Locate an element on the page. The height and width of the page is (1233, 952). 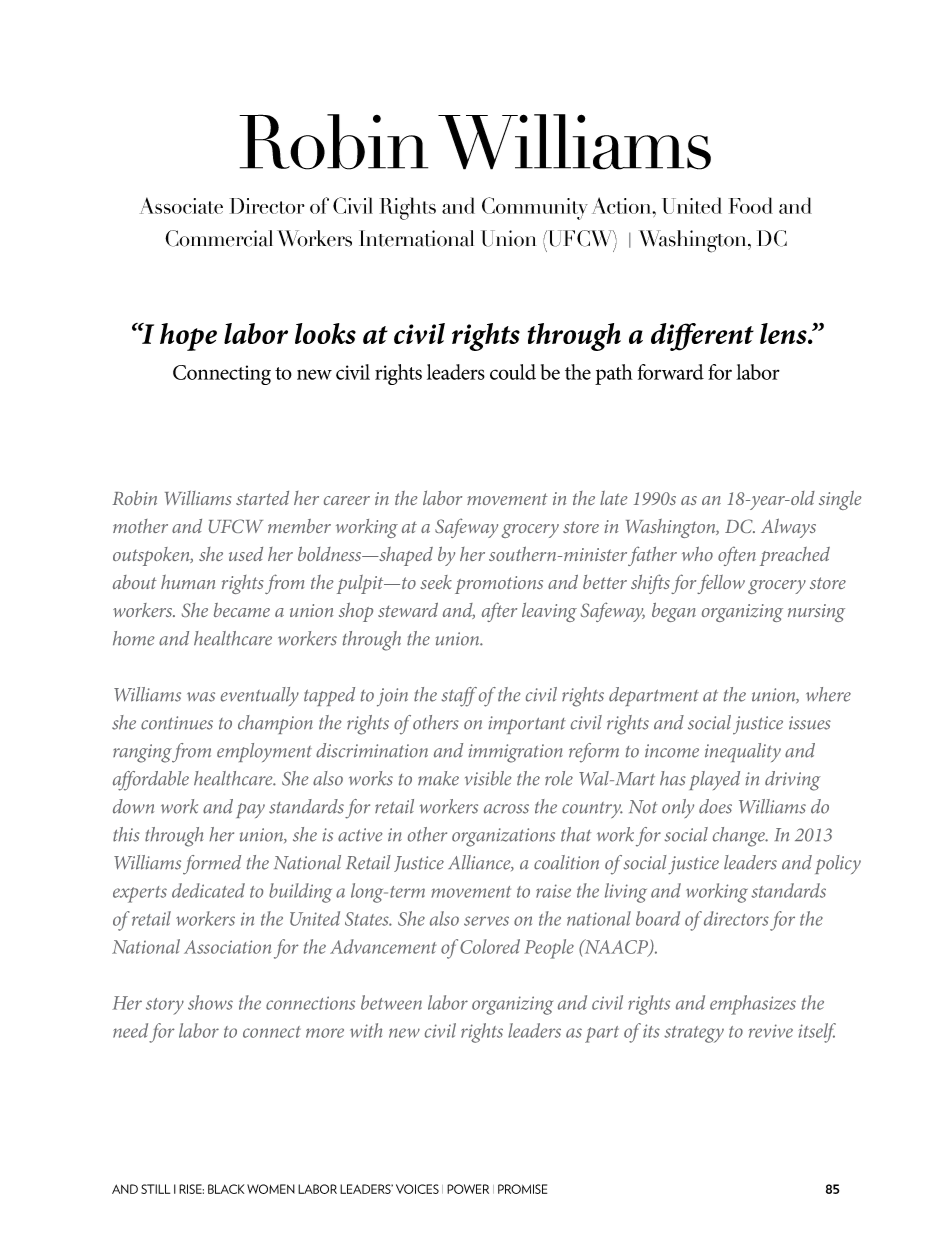
Association is located at coordinates (227, 947).
